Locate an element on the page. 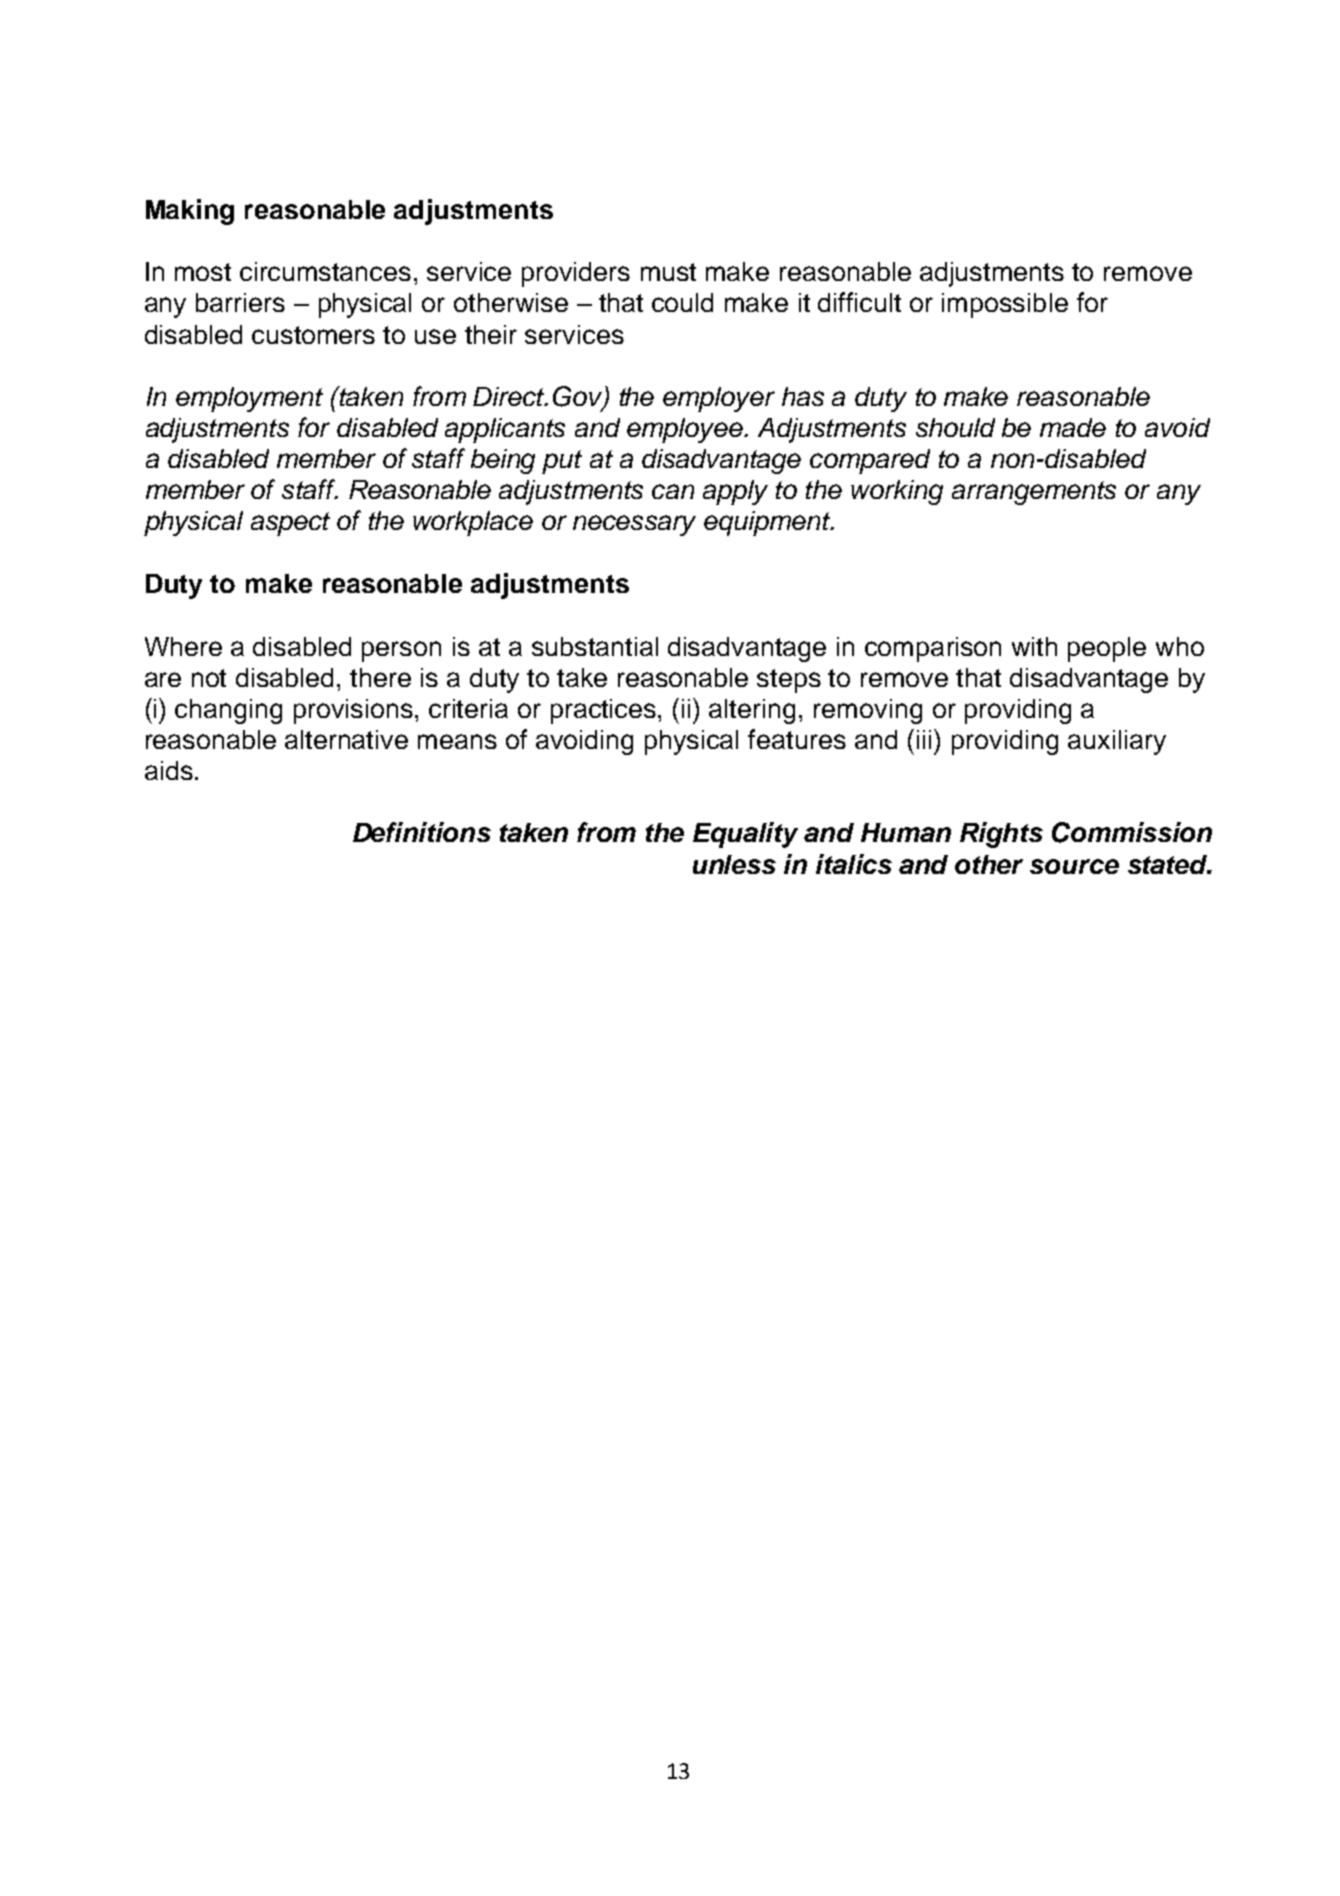  Making is located at coordinates (190, 212).
